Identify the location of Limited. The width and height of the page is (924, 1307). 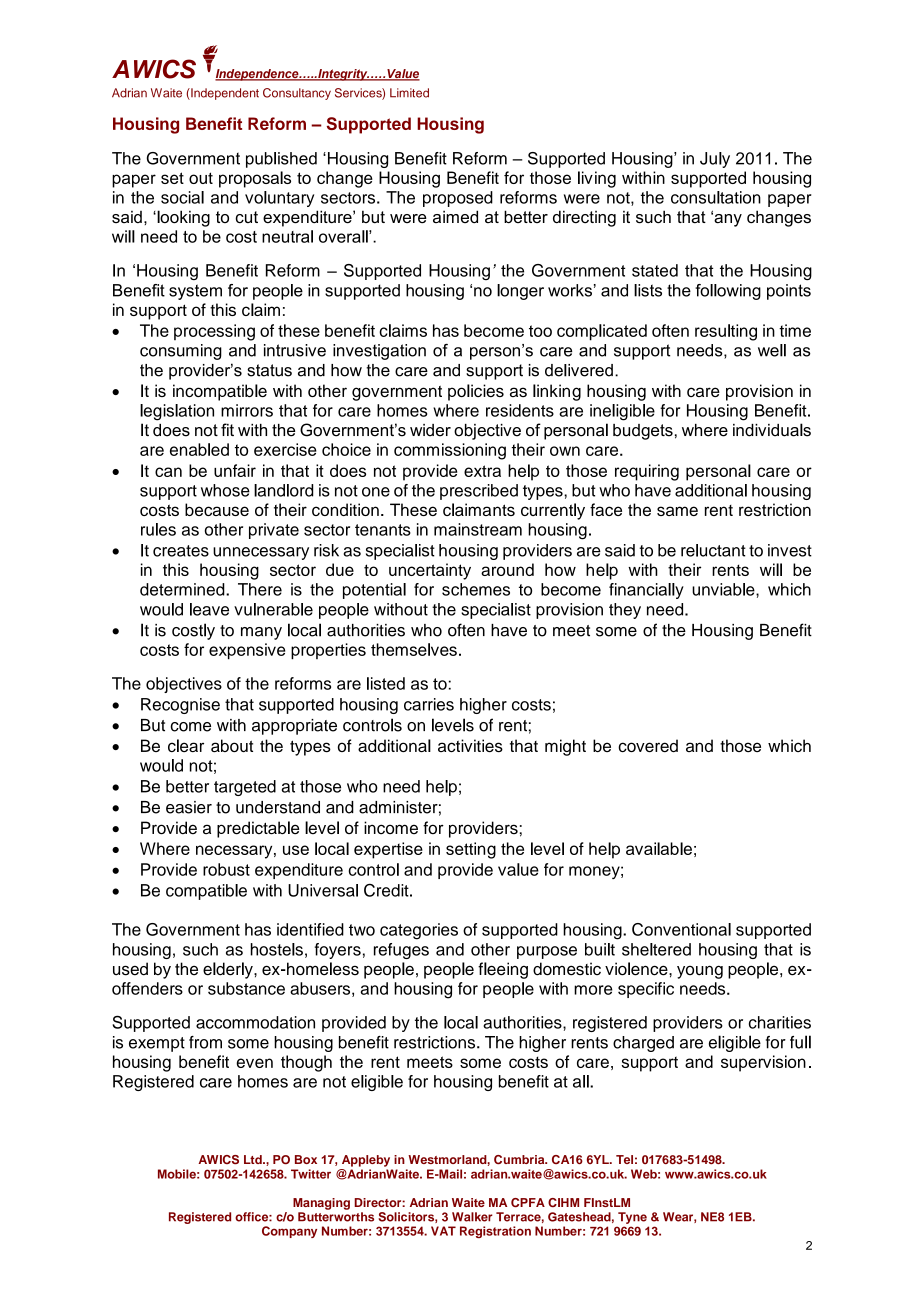
(409, 93).
